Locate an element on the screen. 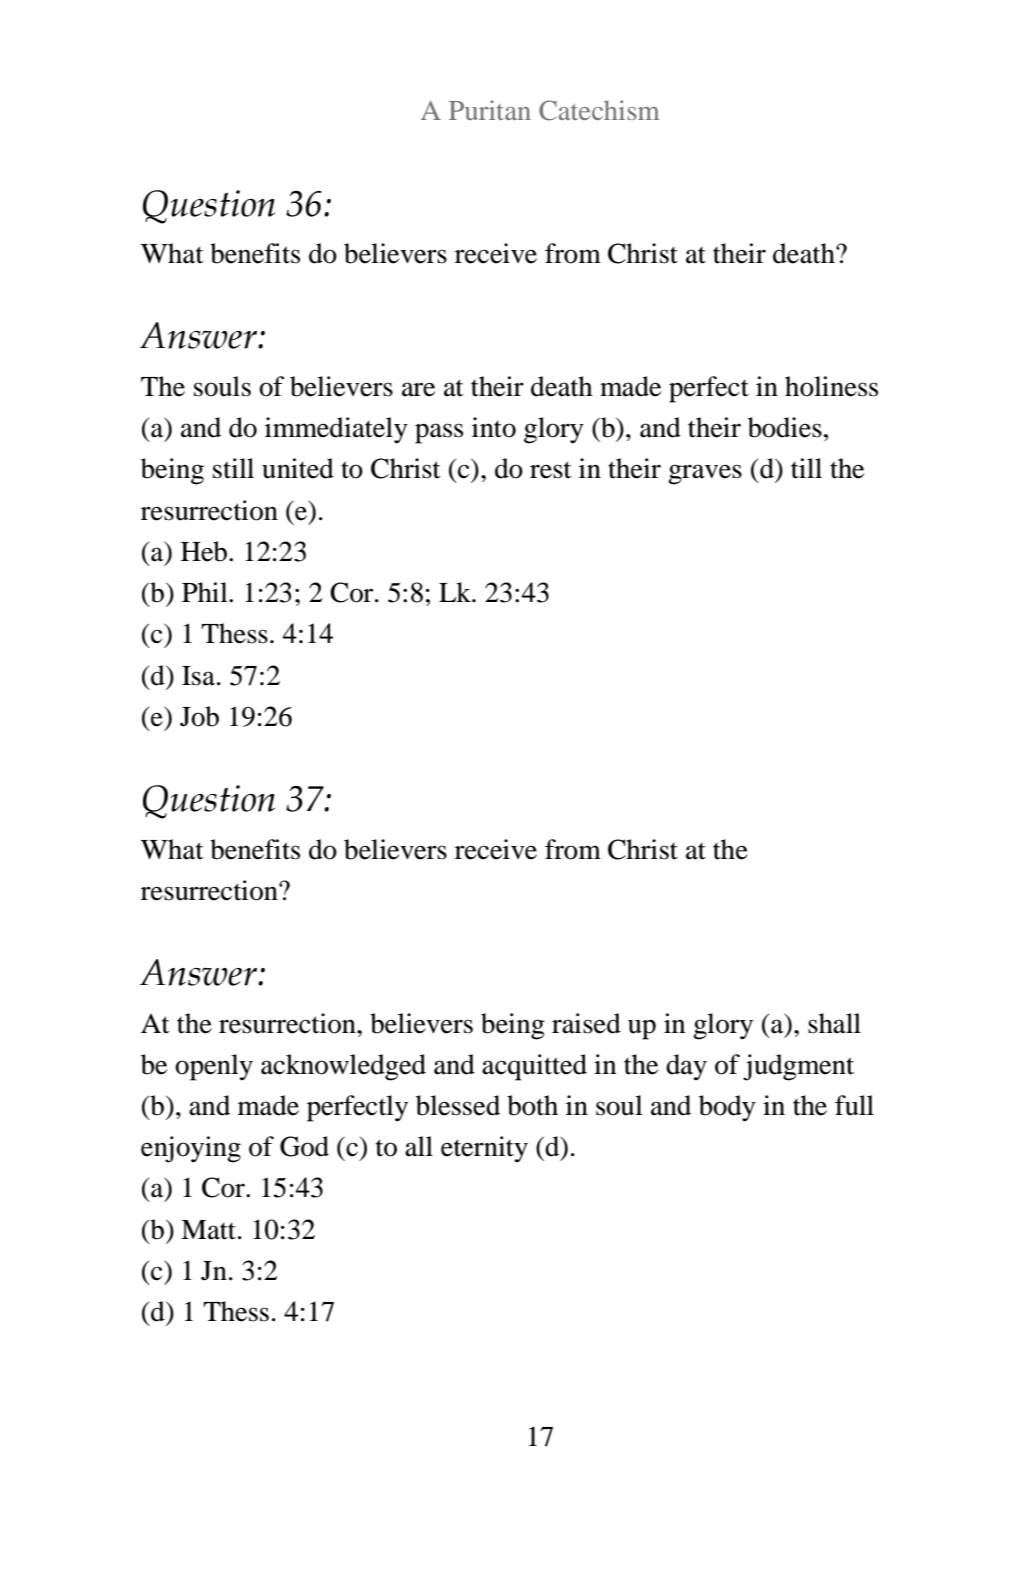 The width and height of the screenshot is (1033, 1596). Job is located at coordinates (199, 716).
